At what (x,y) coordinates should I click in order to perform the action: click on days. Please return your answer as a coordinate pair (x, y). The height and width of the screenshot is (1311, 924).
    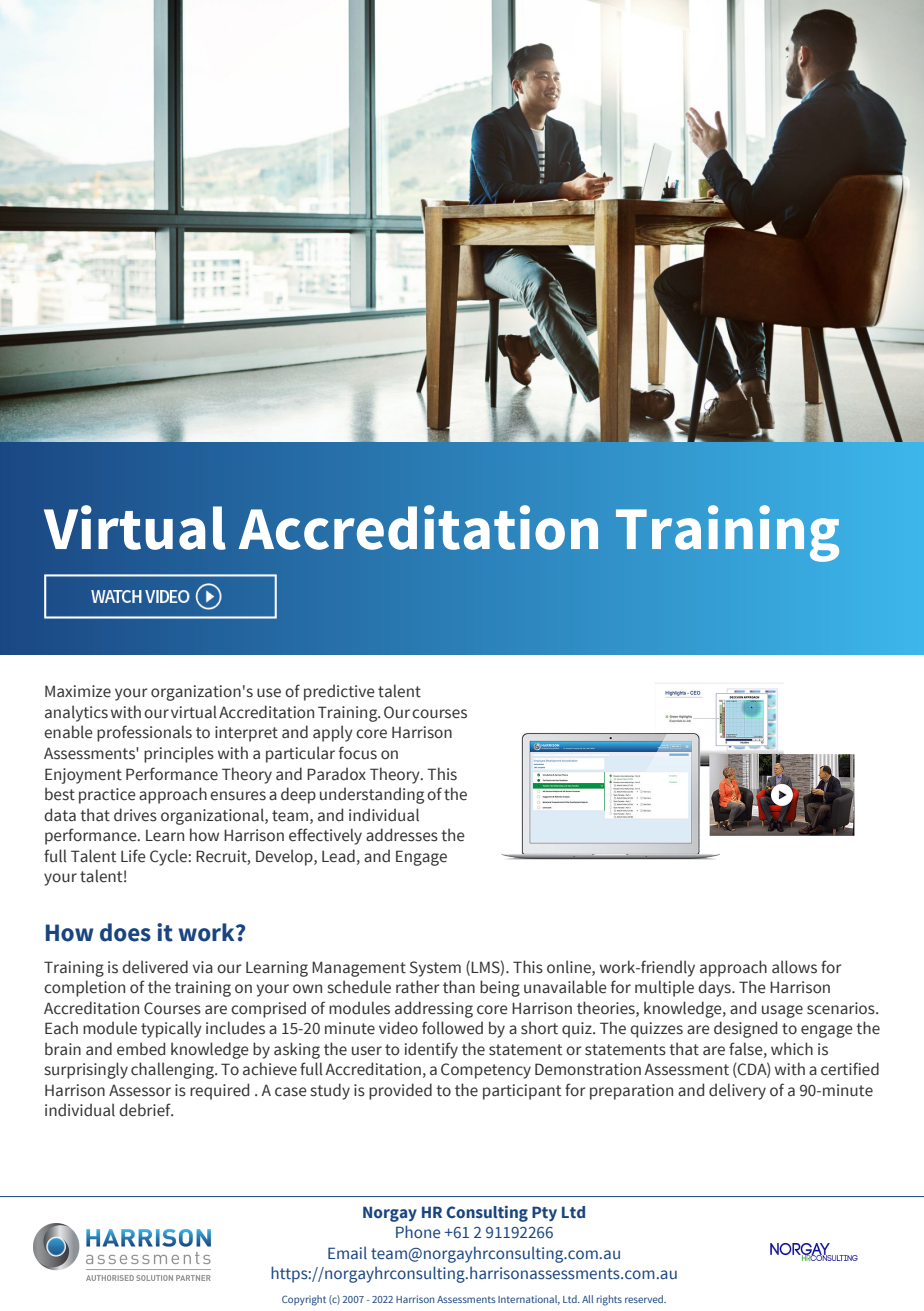
    Looking at the image, I should click on (715, 988).
